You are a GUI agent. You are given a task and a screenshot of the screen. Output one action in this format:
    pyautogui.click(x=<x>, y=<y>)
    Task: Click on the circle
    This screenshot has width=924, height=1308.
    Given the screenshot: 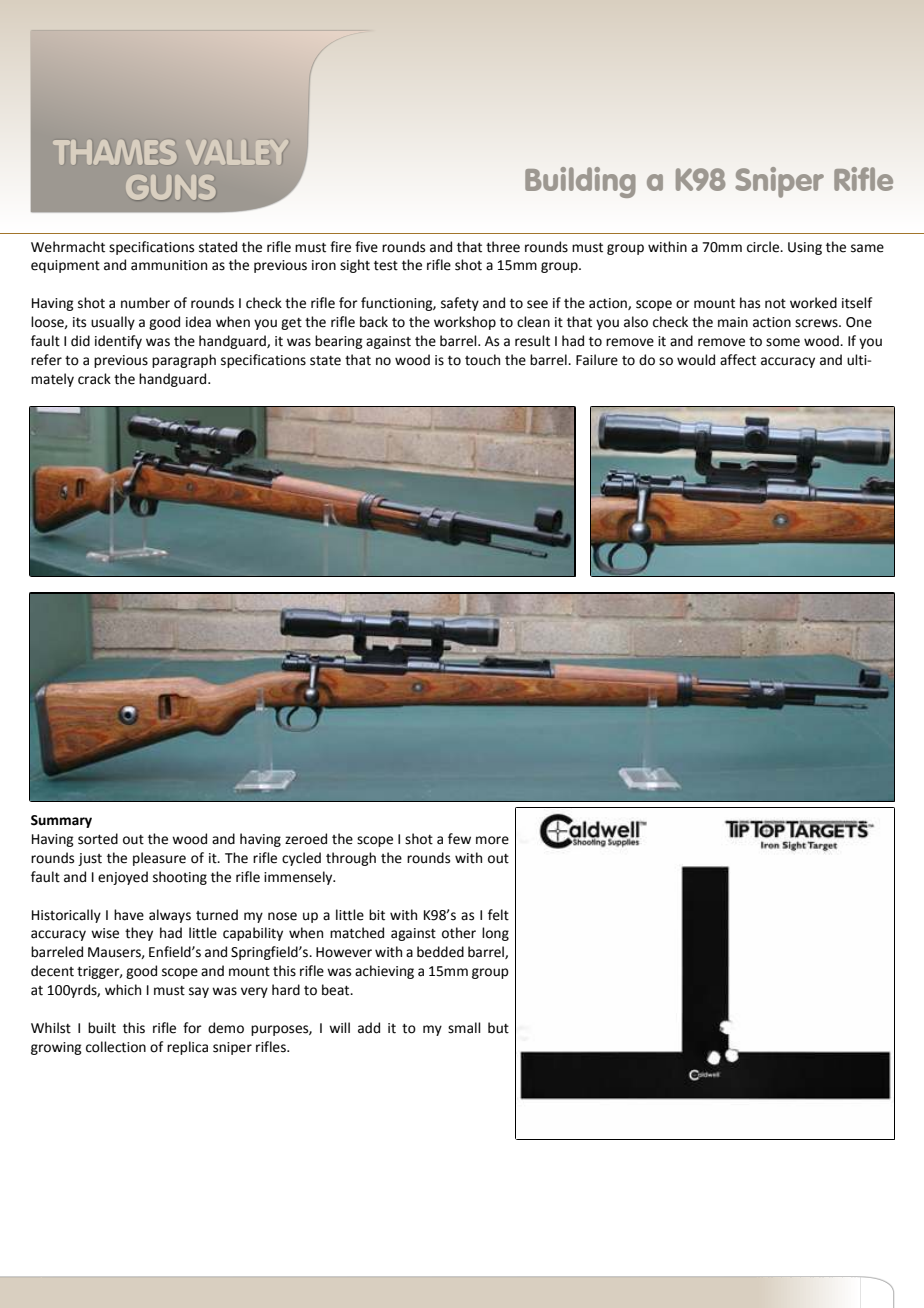 What is the action you would take?
    pyautogui.click(x=764, y=247)
